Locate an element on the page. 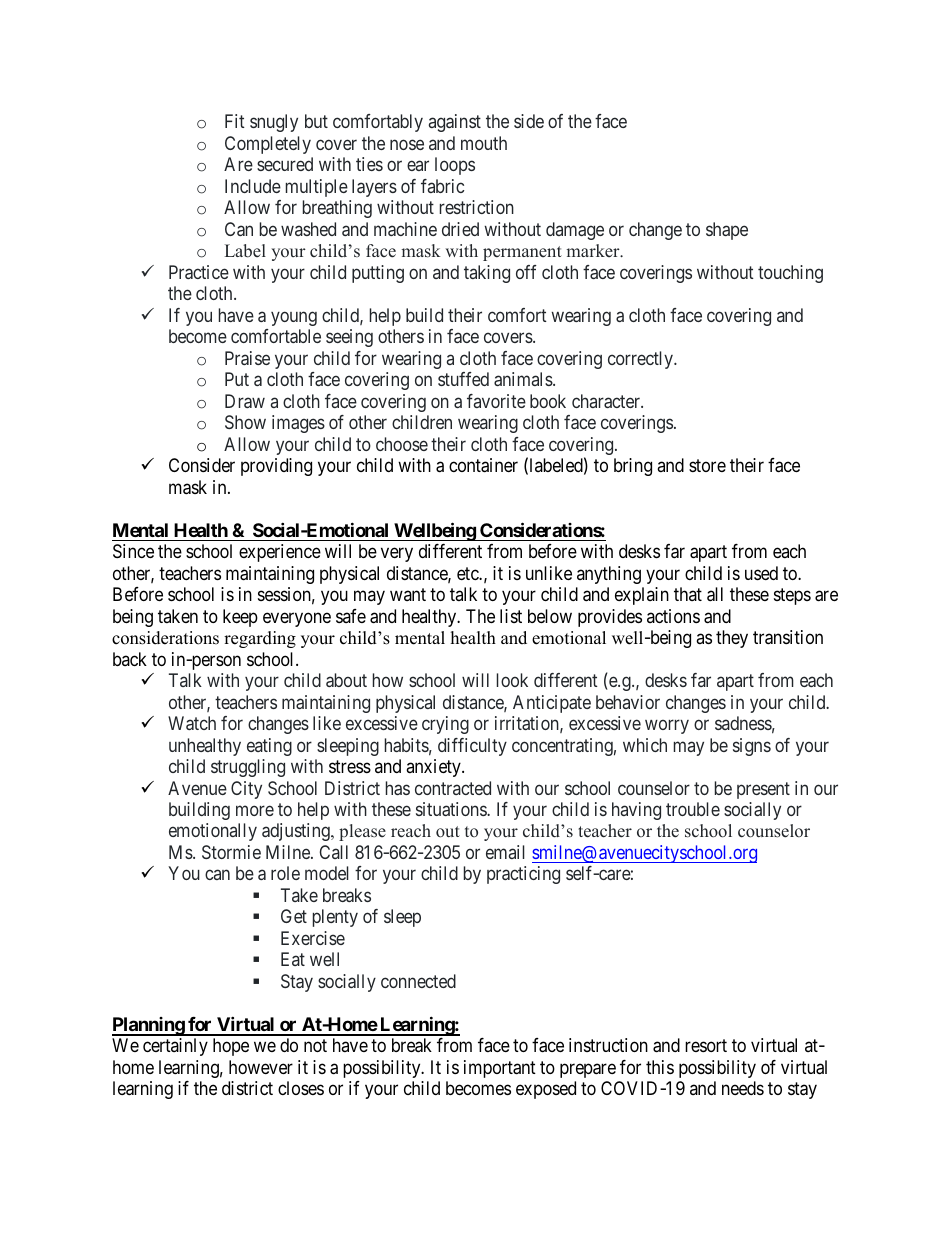 This image has width=952, height=1233. Fit is located at coordinates (235, 121).
